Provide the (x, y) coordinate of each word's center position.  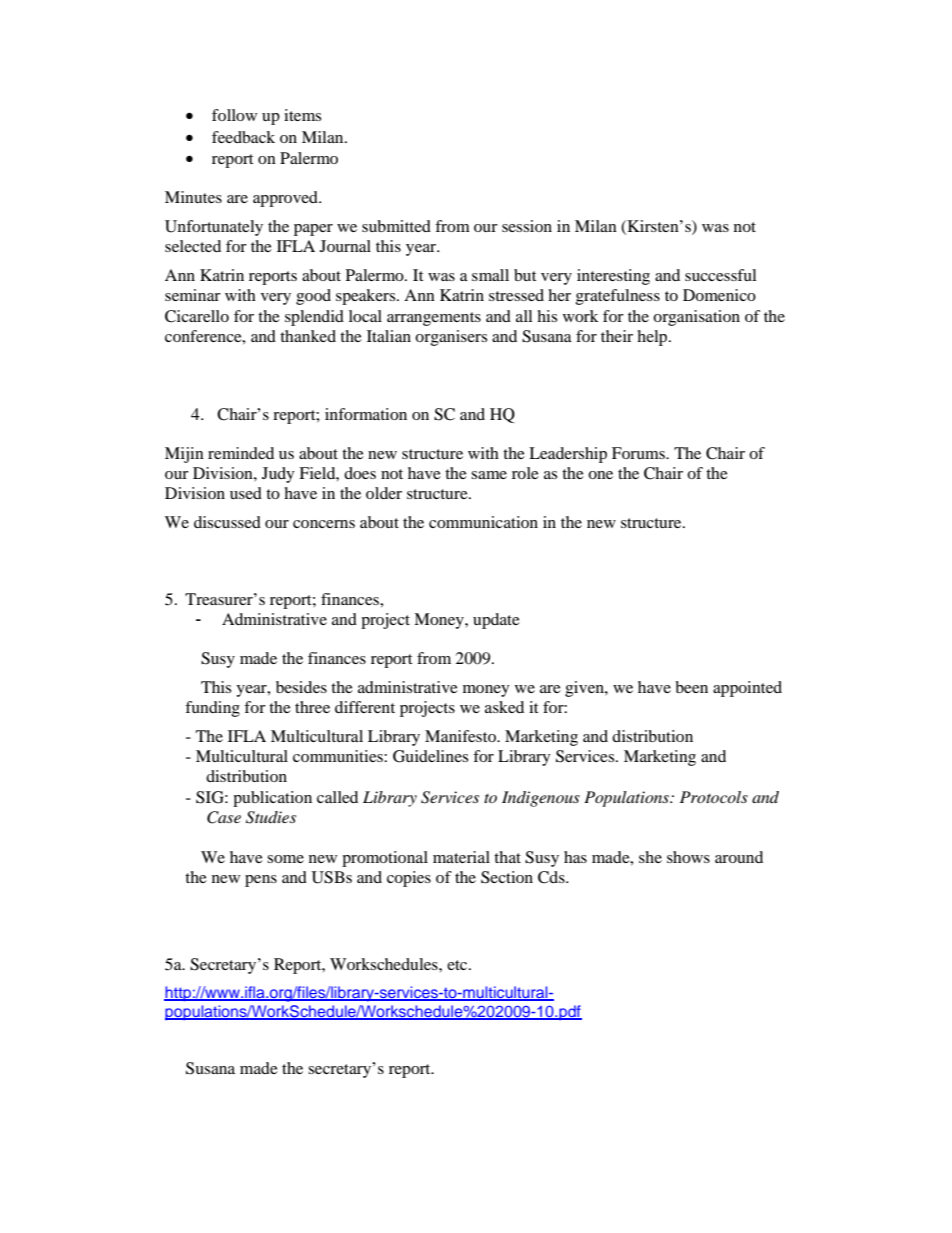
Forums (639, 453)
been (691, 687)
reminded (241, 453)
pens (261, 881)
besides (301, 687)
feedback (243, 137)
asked (504, 707)
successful (720, 275)
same (489, 475)
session (527, 226)
